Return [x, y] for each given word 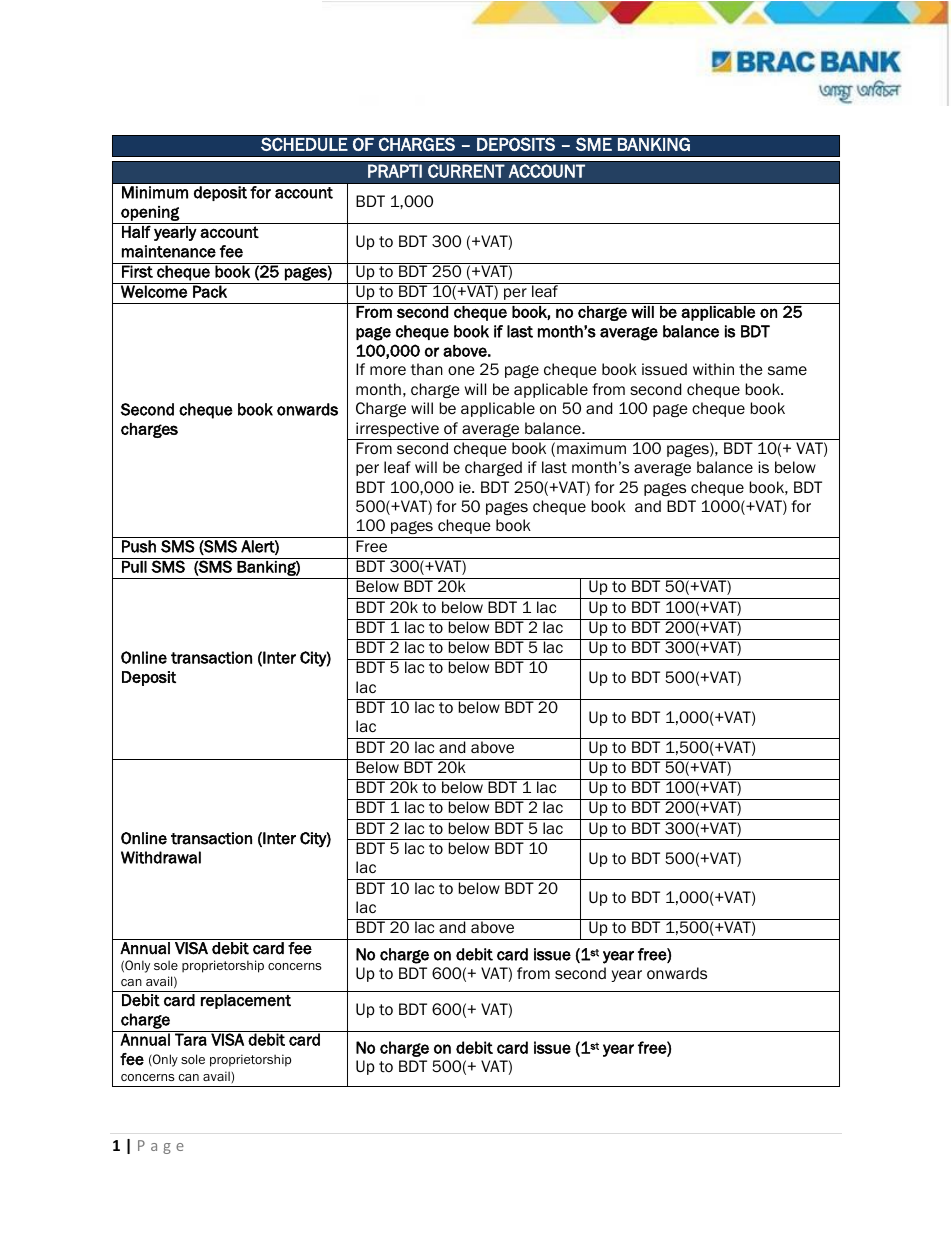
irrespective [397, 431]
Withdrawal [161, 857]
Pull [134, 567]
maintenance [169, 251]
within [713, 369]
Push [139, 546]
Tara [191, 1038]
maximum [591, 448]
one [461, 371]
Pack [210, 291]
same [787, 370]
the [751, 369]
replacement [246, 1001]
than [427, 369]
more [388, 371]
